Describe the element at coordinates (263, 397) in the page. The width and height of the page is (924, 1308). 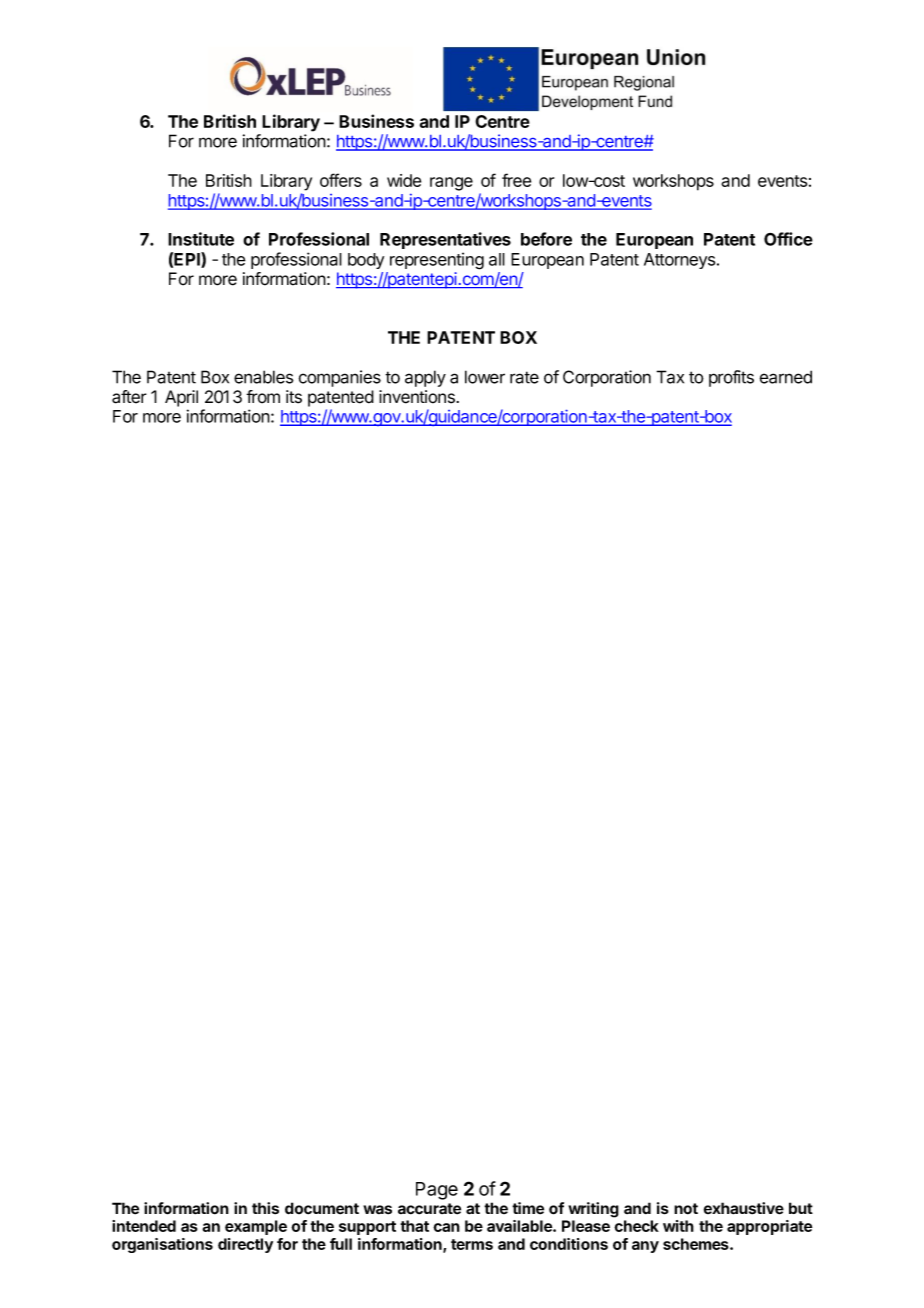
I see `from` at that location.
